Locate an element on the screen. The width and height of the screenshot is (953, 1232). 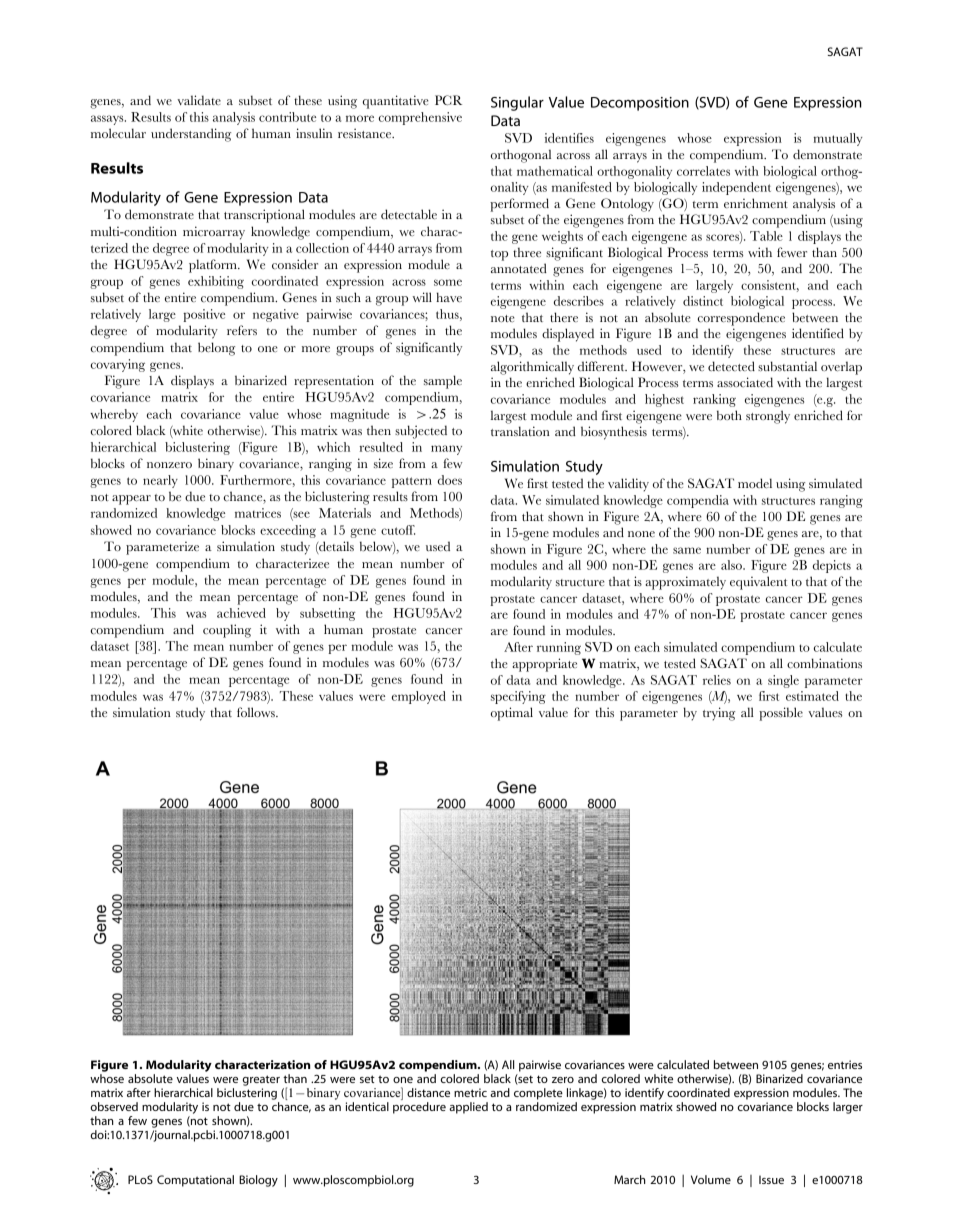
PCR is located at coordinates (448, 100).
